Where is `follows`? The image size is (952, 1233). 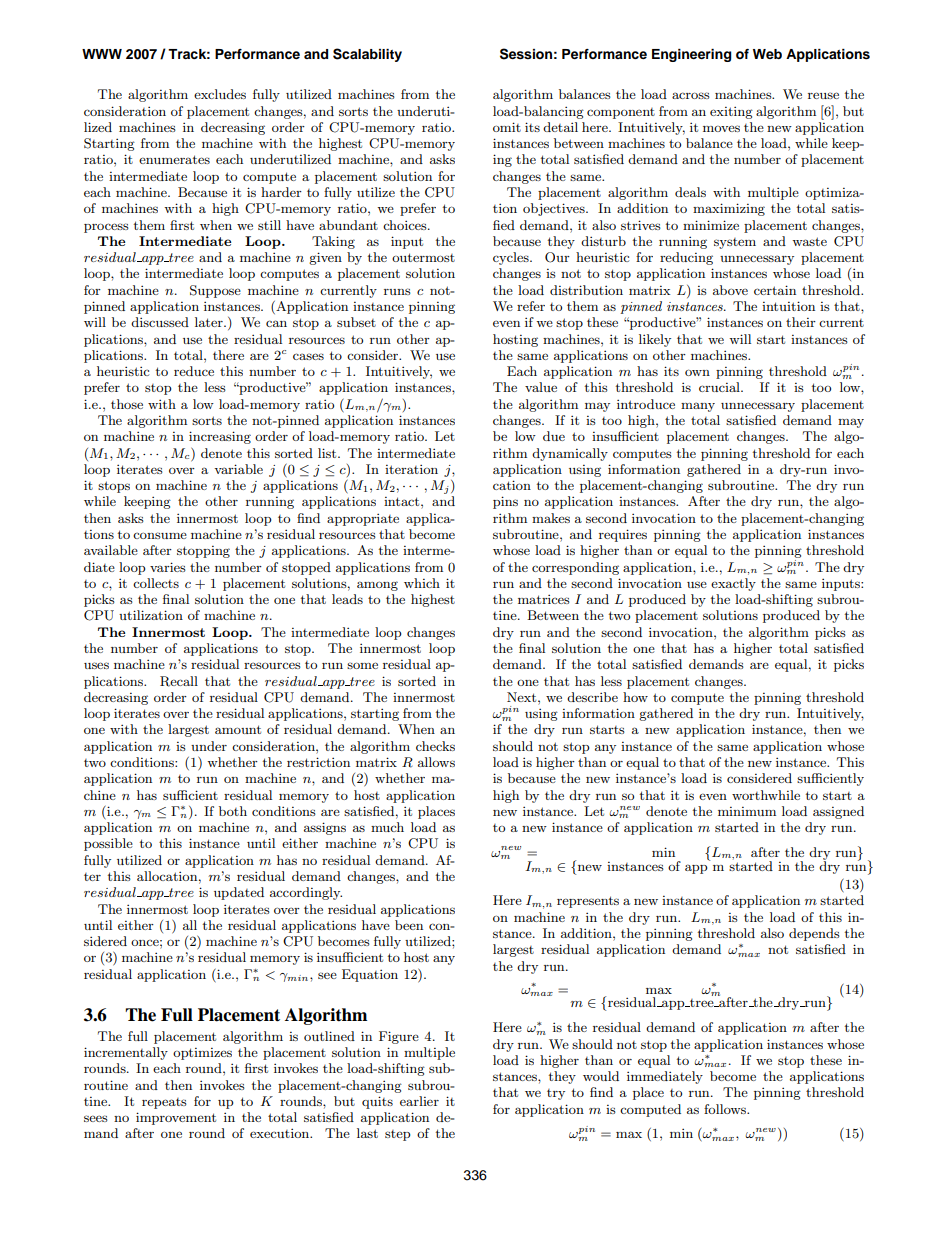
follows is located at coordinates (726, 1109).
